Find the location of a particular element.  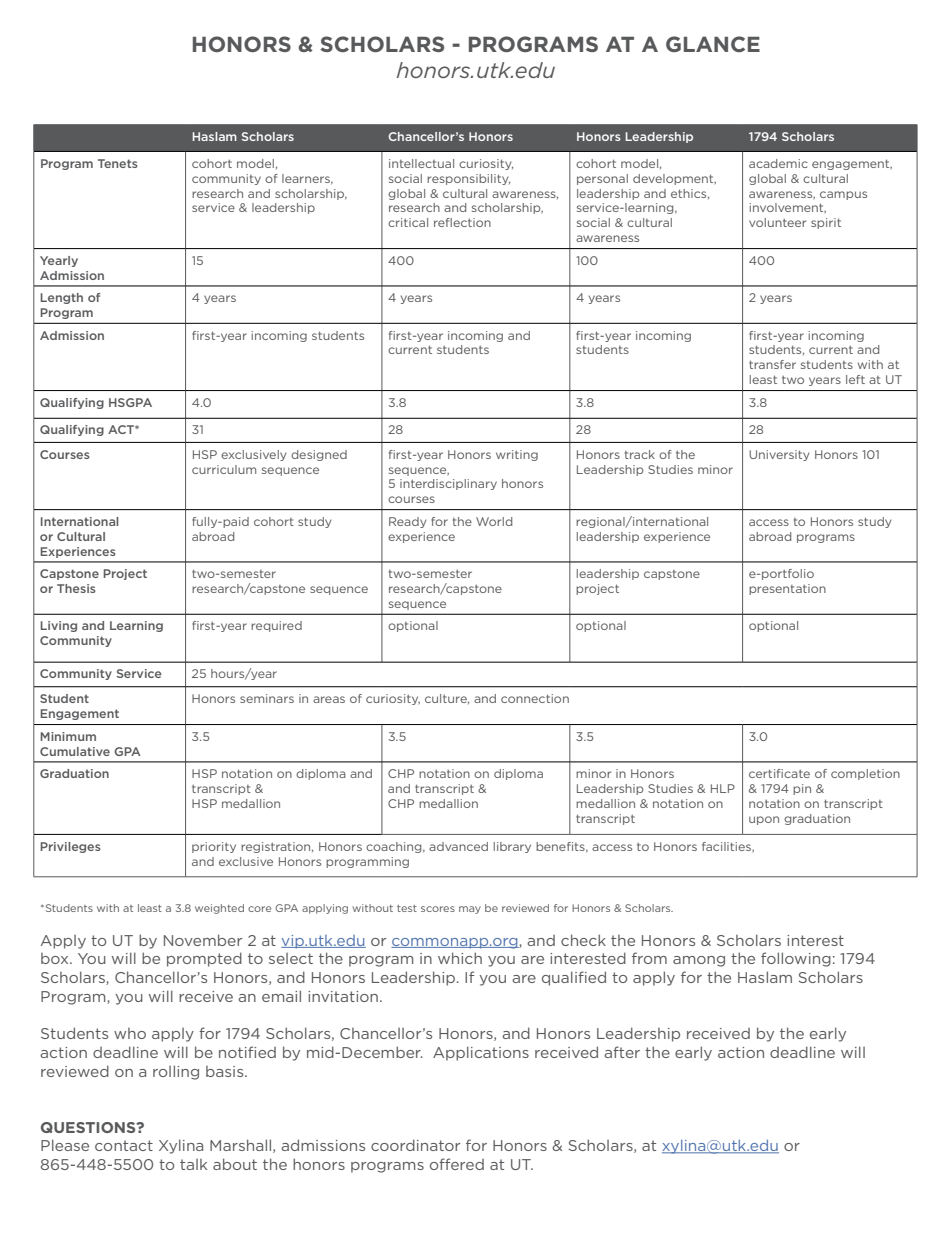

after is located at coordinates (622, 1052).
